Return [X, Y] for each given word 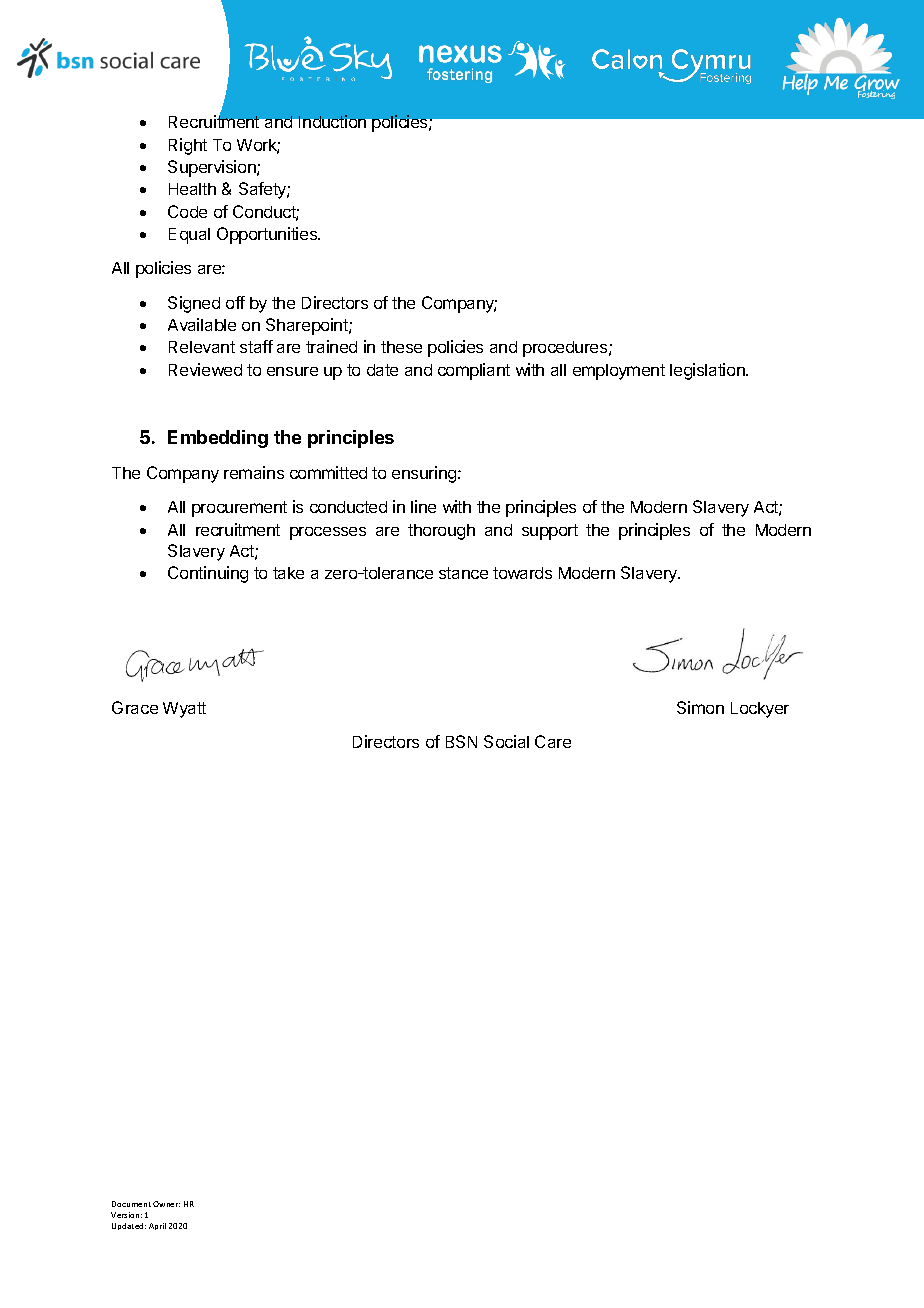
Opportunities [268, 235]
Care [553, 741]
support [550, 532]
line [423, 506]
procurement [239, 509]
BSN [461, 741]
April [157, 1226]
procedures [566, 349]
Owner [166, 1204]
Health [192, 189]
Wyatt [184, 710]
